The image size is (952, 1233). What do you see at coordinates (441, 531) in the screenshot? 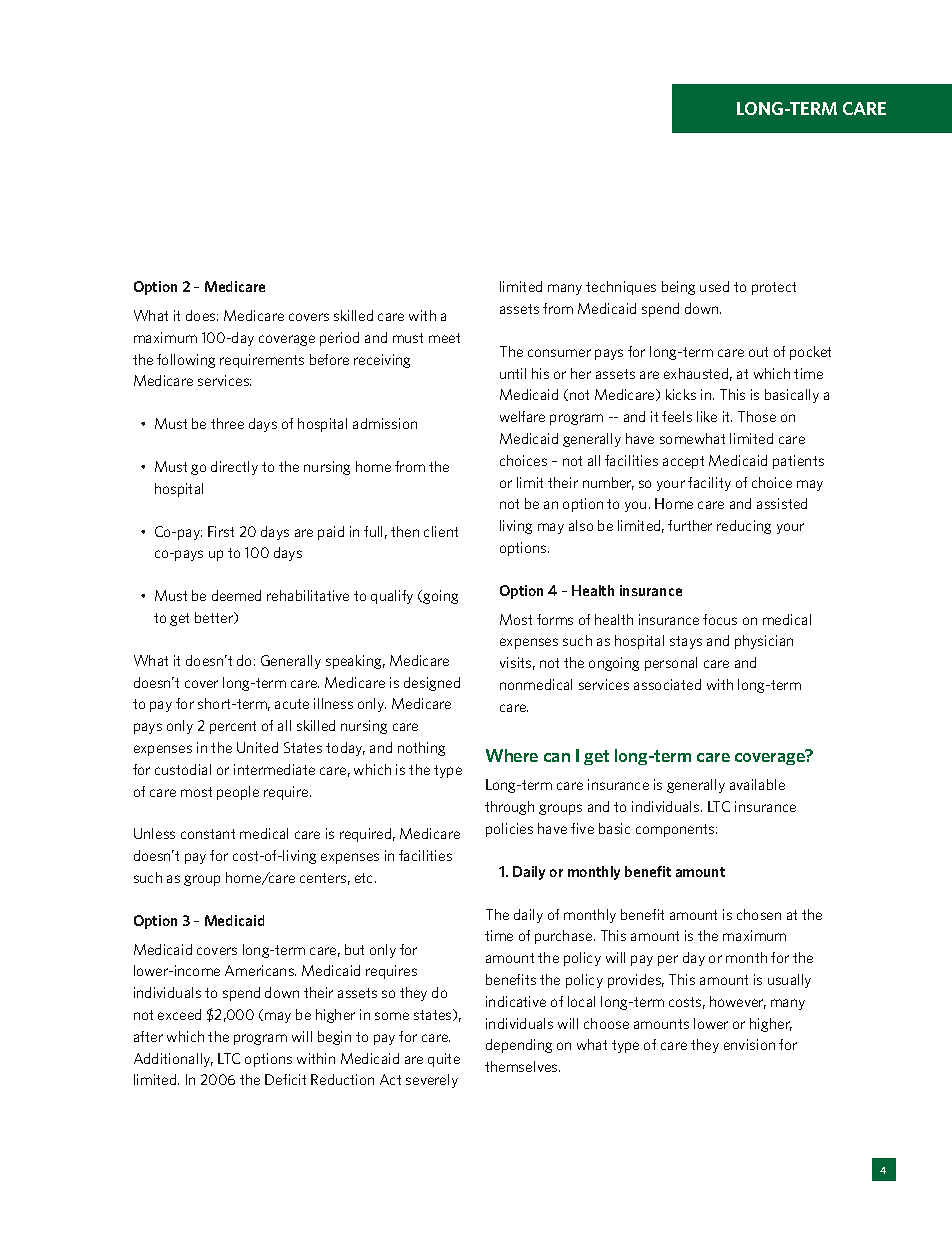
I see `client` at bounding box center [441, 531].
